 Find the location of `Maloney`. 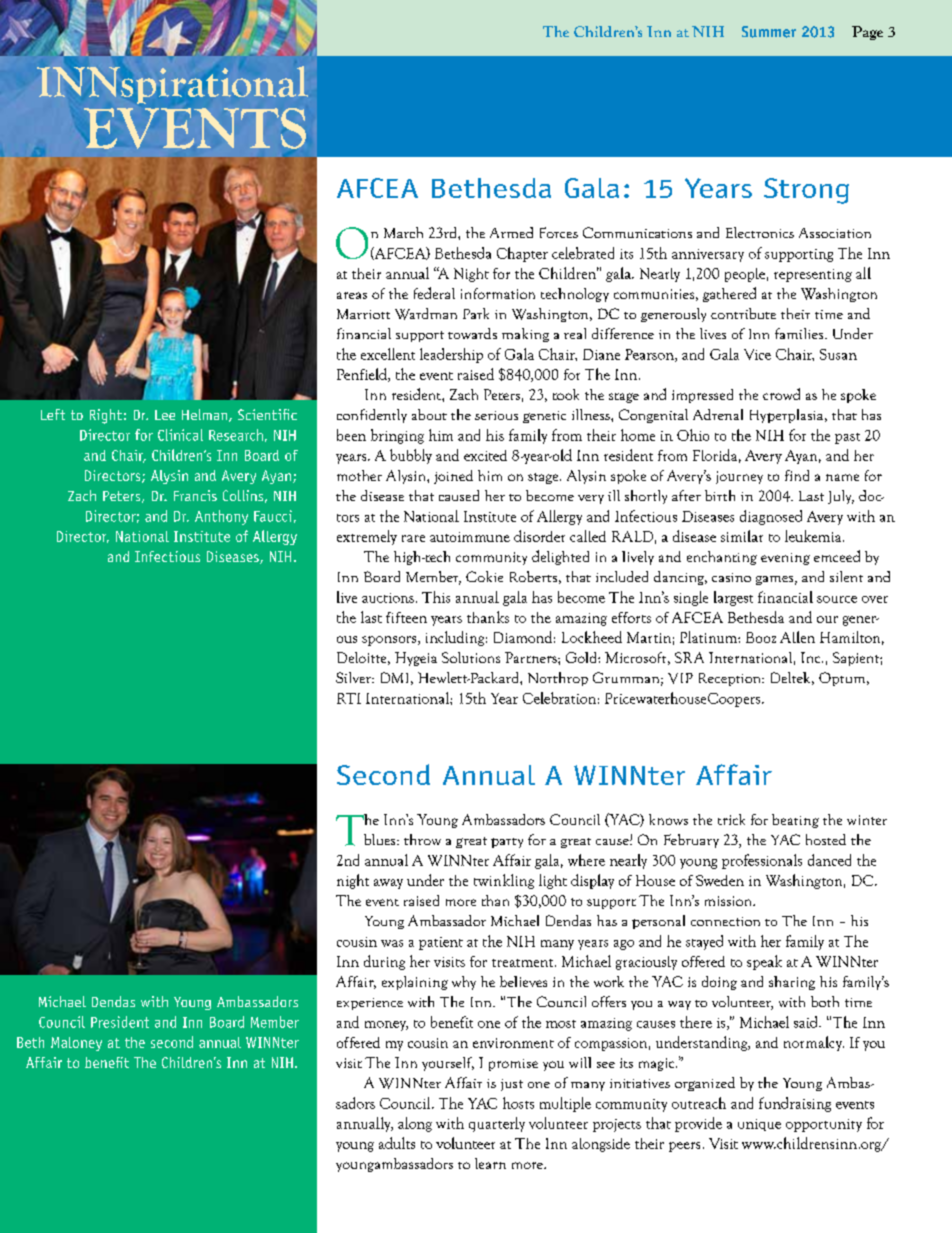

Maloney is located at coordinates (76, 1044).
